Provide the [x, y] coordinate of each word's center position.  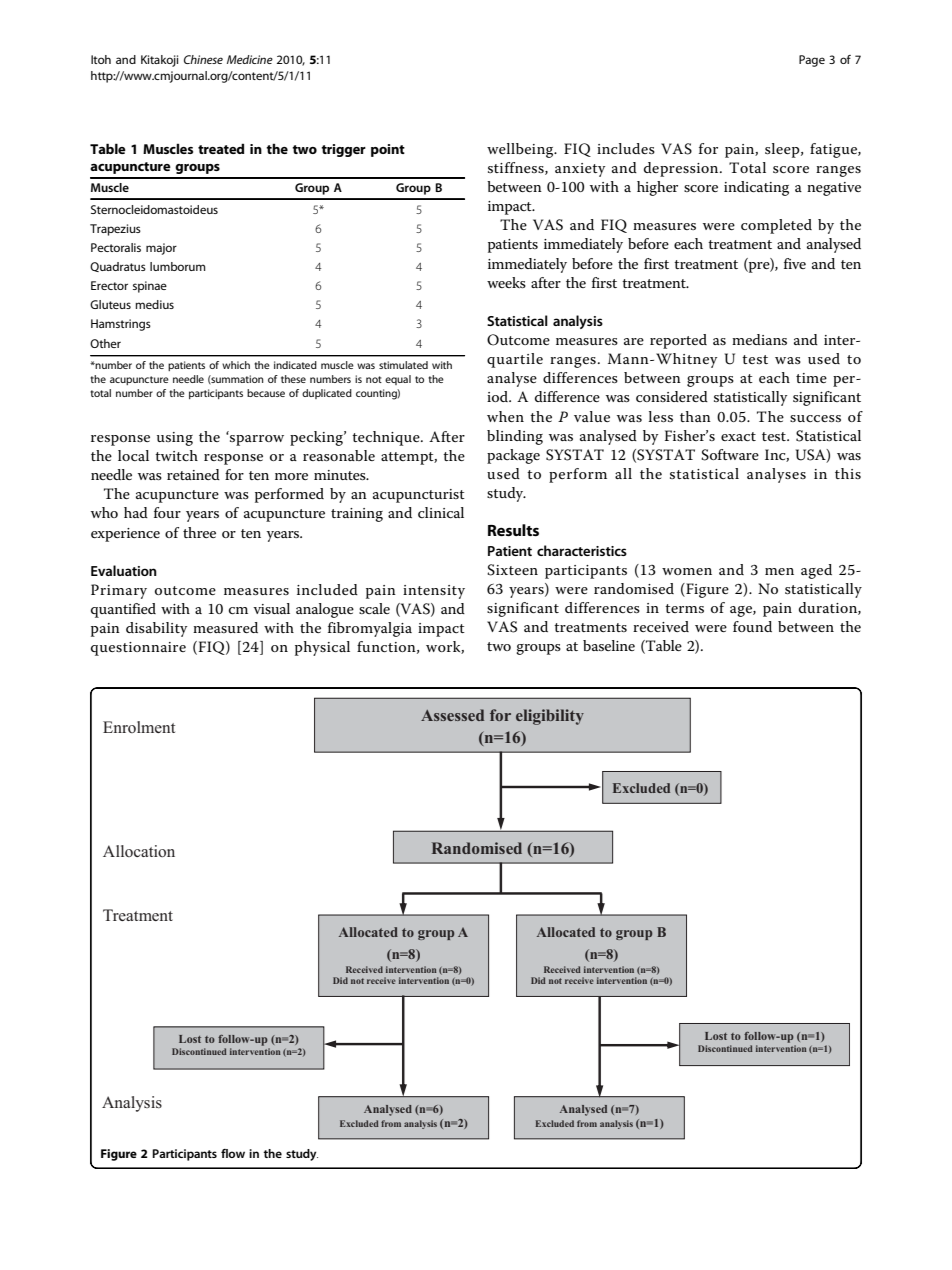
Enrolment [139, 727]
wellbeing [521, 150]
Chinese [203, 59]
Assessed [452, 715]
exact [738, 436]
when [505, 416]
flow [233, 1153]
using [175, 439]
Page [812, 61]
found [752, 626]
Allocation [139, 851]
